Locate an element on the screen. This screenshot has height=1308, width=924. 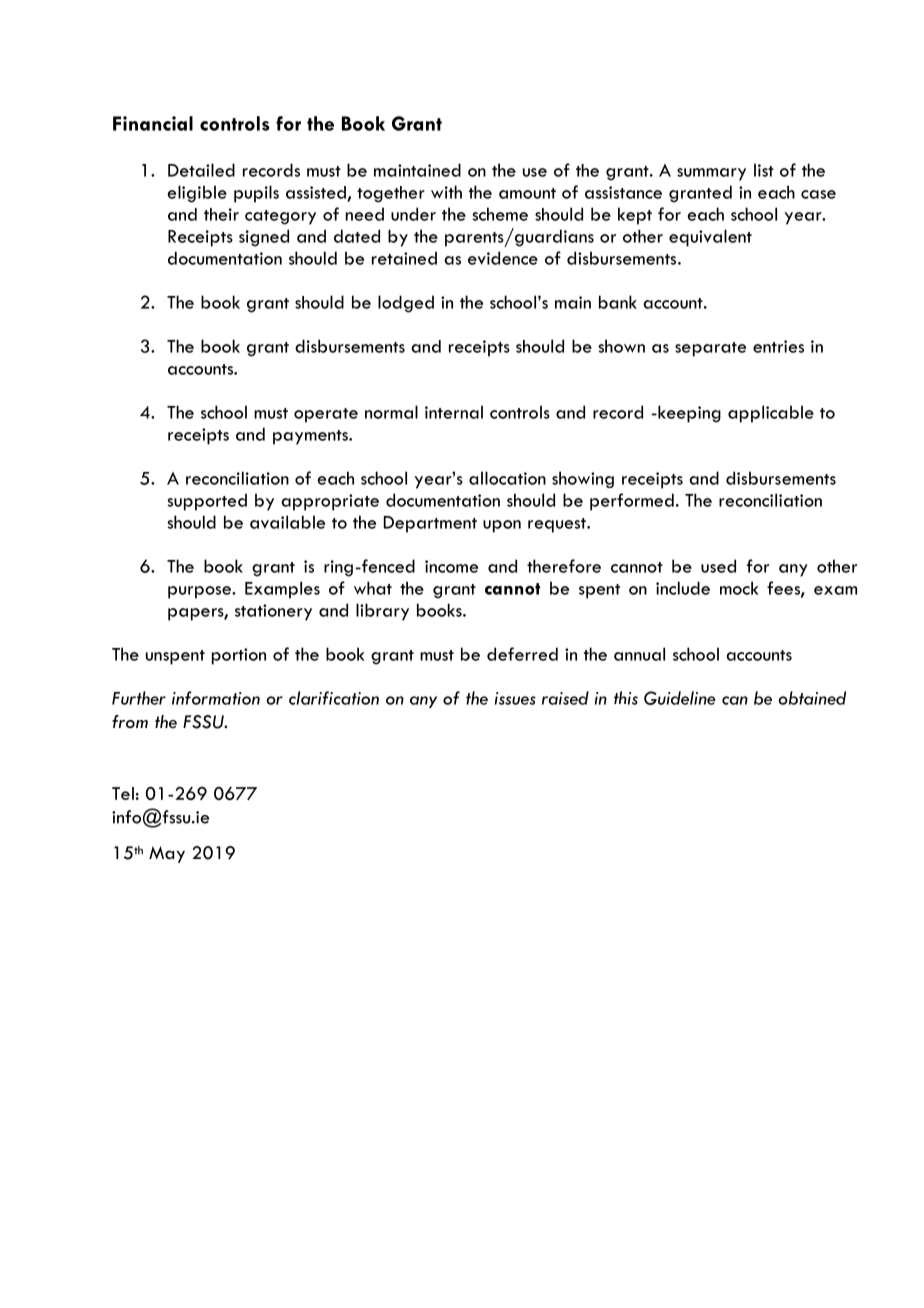
supported is located at coordinates (207, 502).
